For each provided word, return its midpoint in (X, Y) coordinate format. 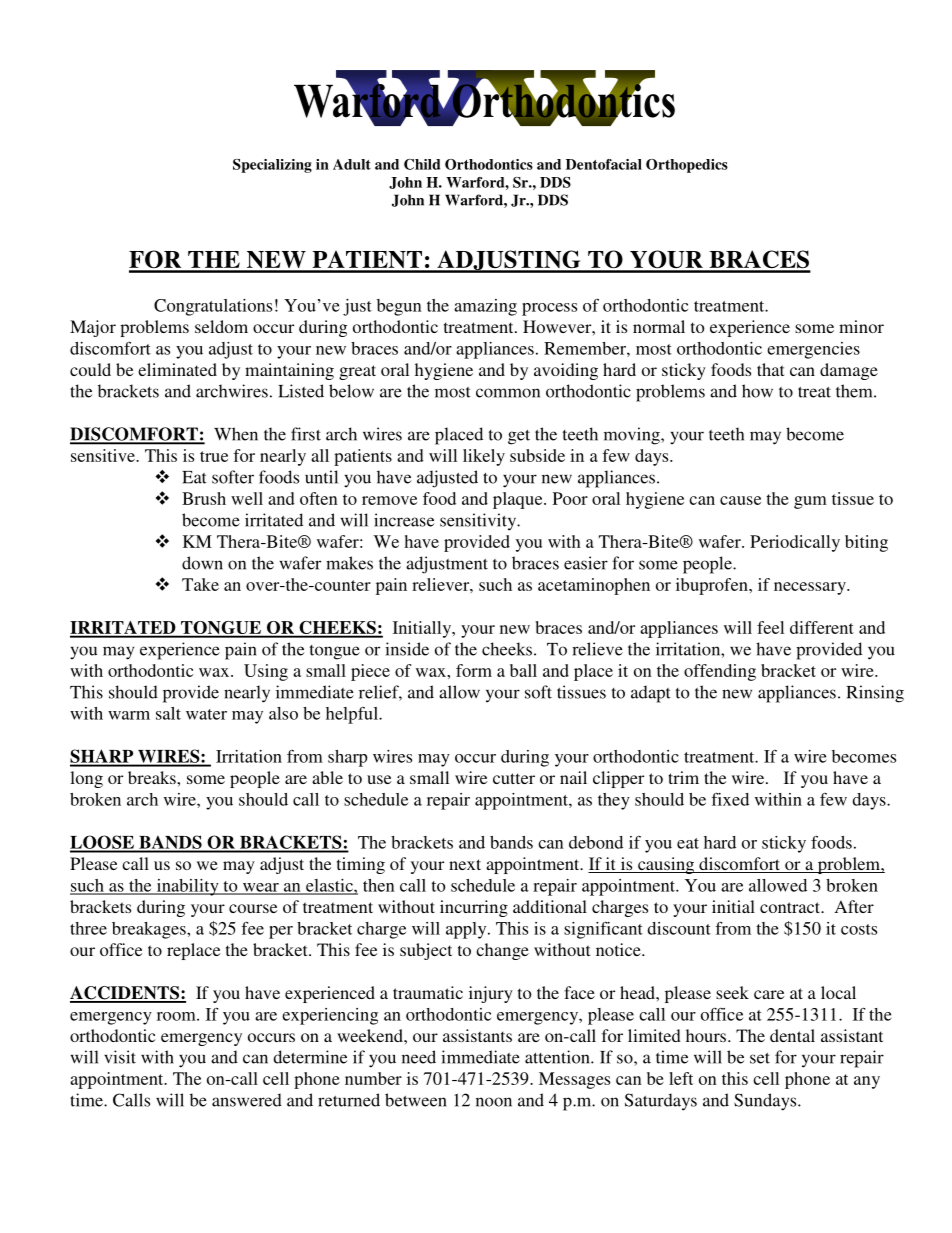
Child (422, 164)
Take (200, 584)
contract (791, 907)
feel (770, 627)
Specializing (272, 166)
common (508, 393)
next (465, 864)
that (770, 369)
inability (187, 887)
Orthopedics (687, 166)
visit (120, 1057)
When (236, 434)
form (474, 670)
